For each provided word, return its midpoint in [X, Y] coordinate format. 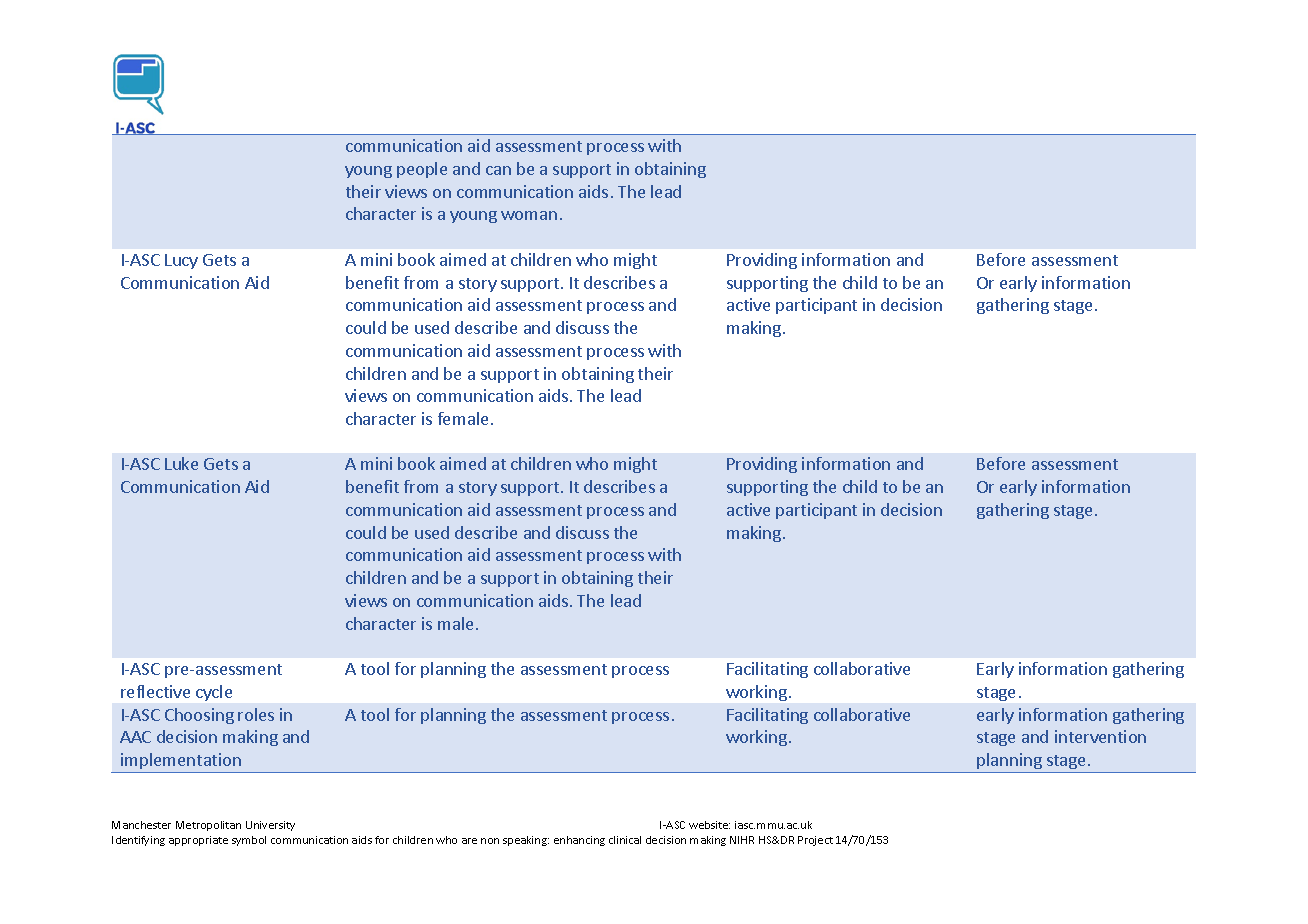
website [709, 825]
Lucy [181, 261]
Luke [181, 463]
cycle [214, 693]
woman [529, 215]
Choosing [199, 716]
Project [815, 841]
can [498, 170]
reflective [155, 691]
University [270, 826]
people [422, 170]
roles [256, 714]
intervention [1100, 736]
